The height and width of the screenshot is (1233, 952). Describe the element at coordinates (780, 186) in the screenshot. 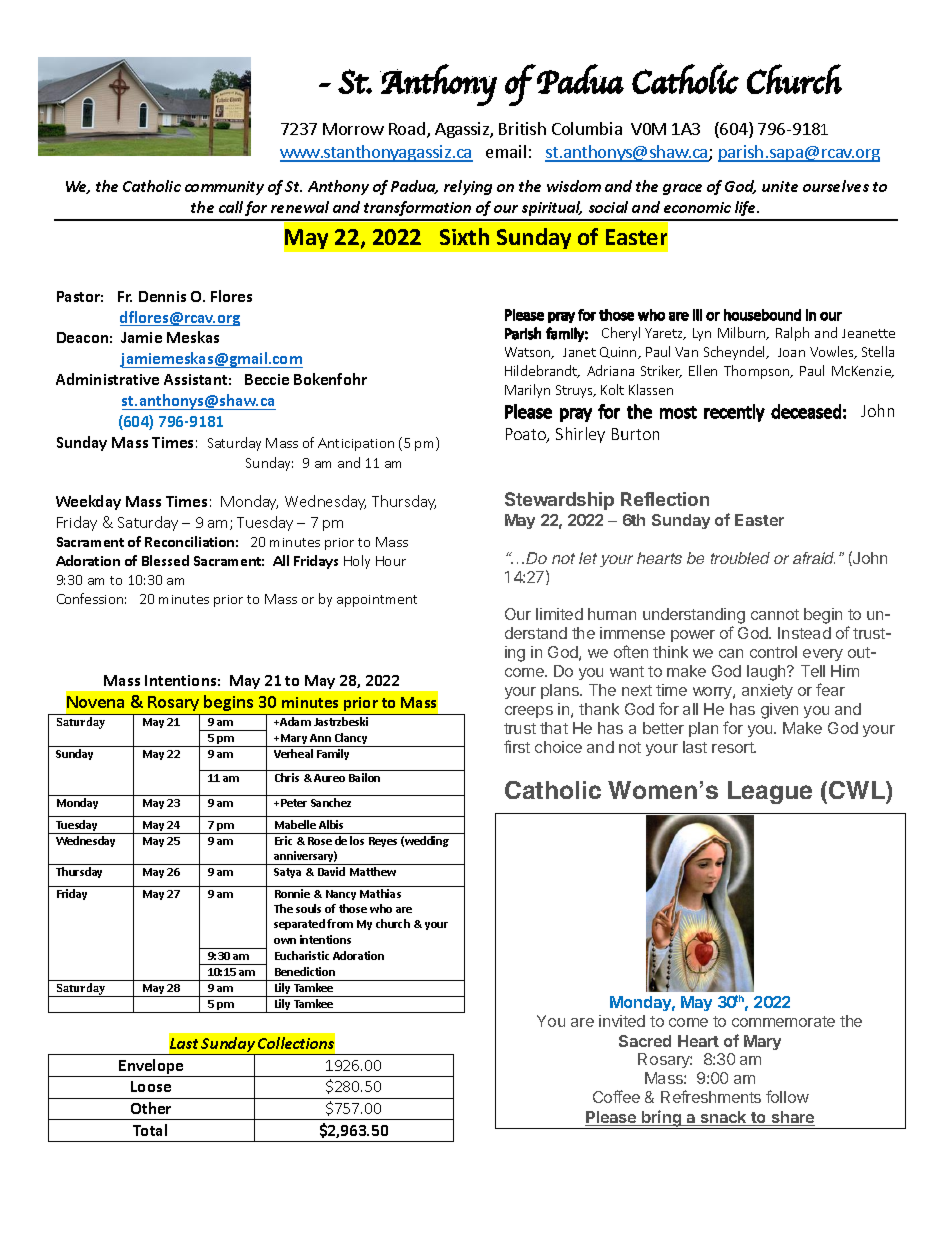

I see `unite` at that location.
